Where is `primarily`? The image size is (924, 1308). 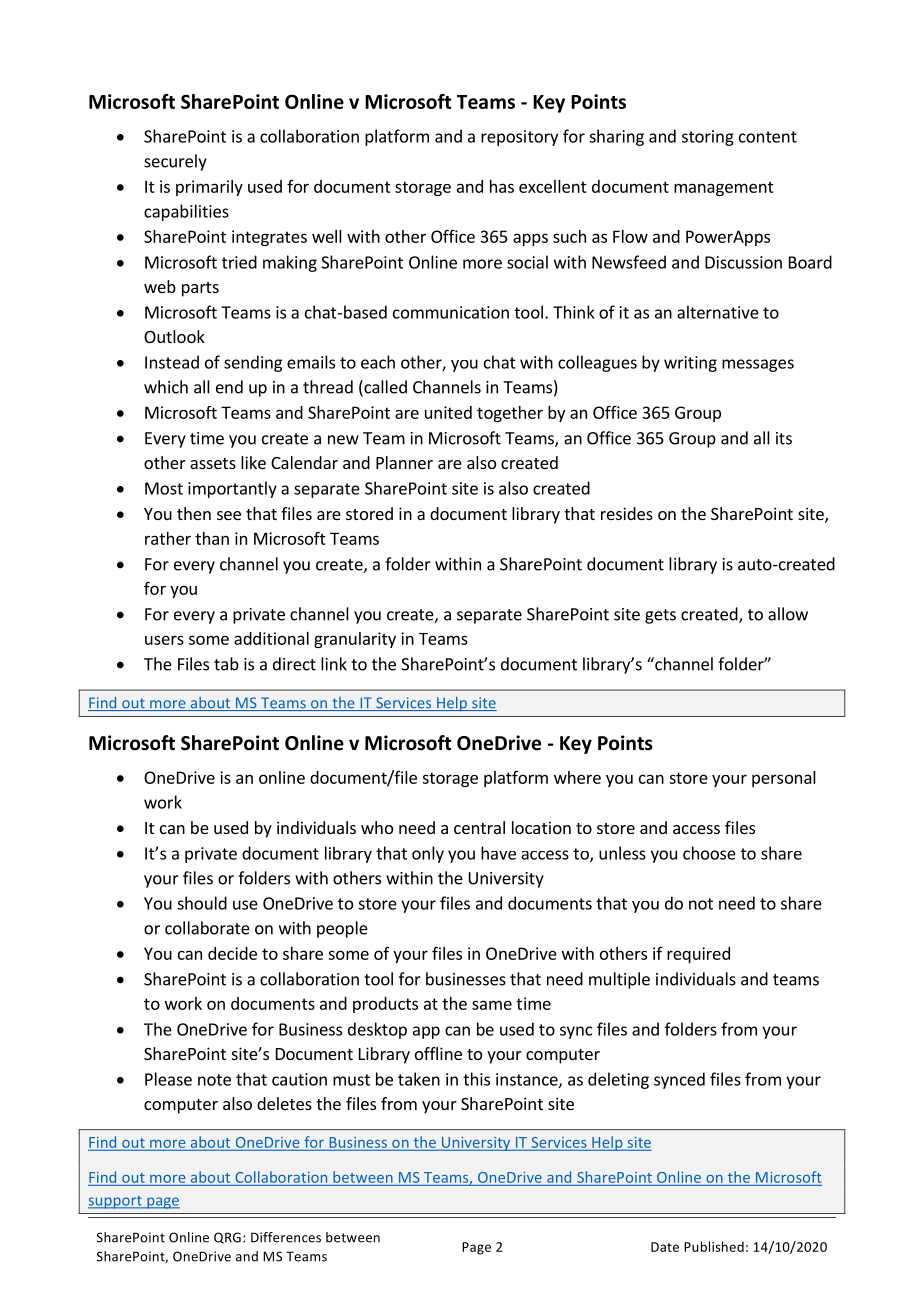 primarily is located at coordinates (209, 188).
